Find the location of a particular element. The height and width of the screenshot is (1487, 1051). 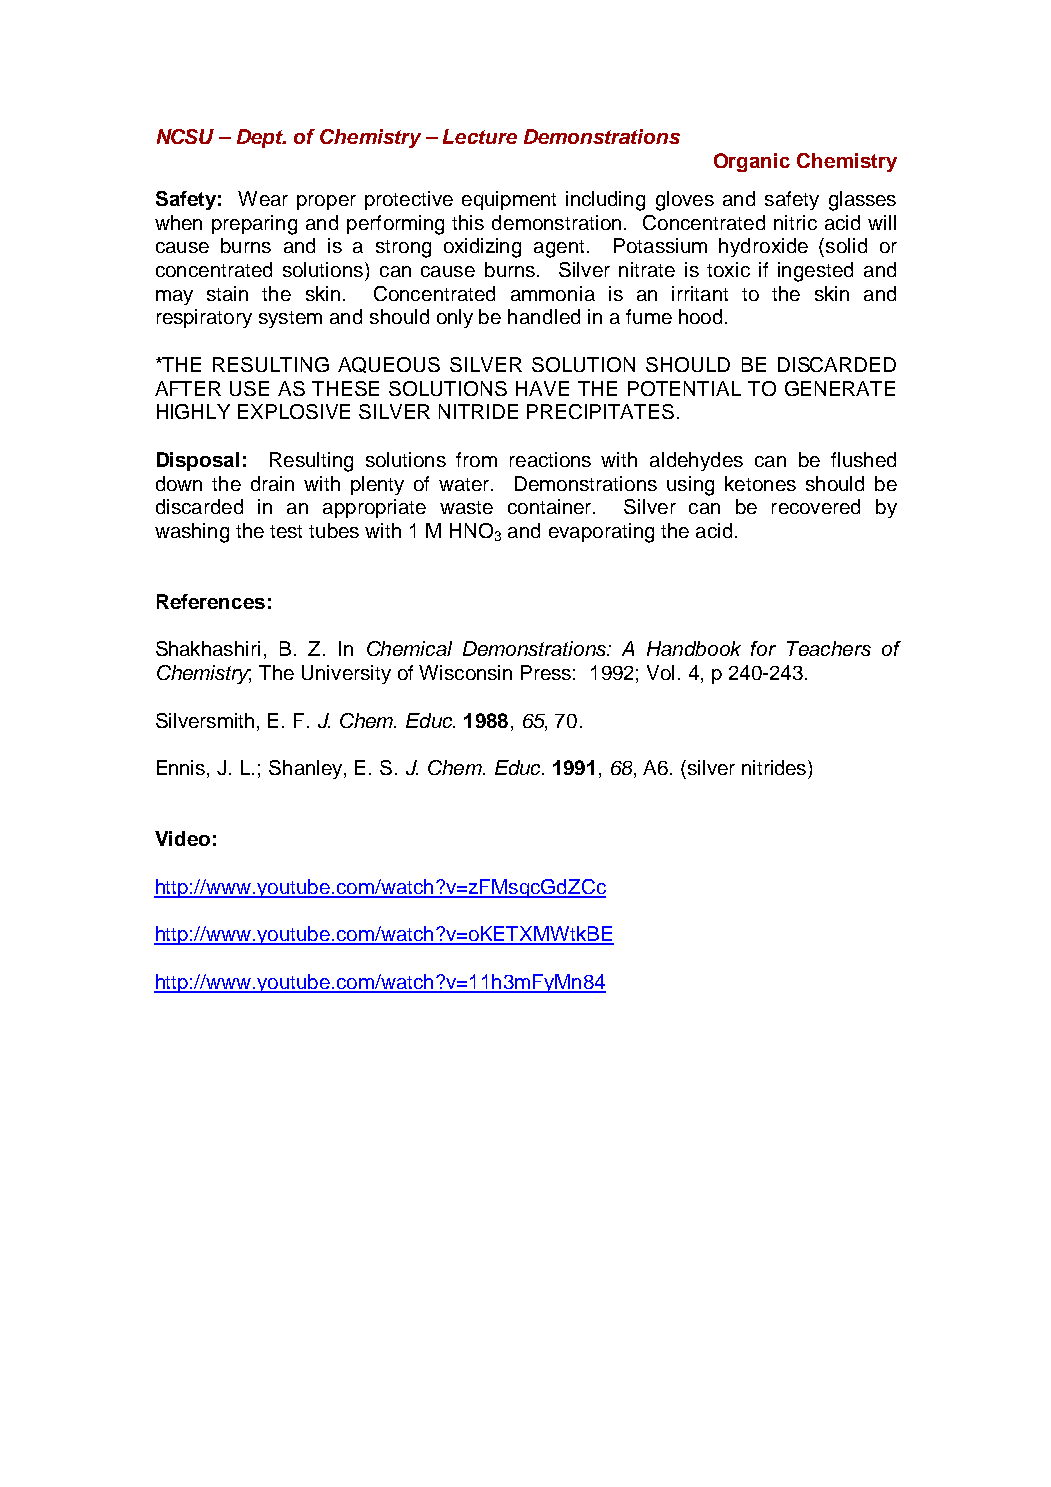

evaporating is located at coordinates (601, 533).
